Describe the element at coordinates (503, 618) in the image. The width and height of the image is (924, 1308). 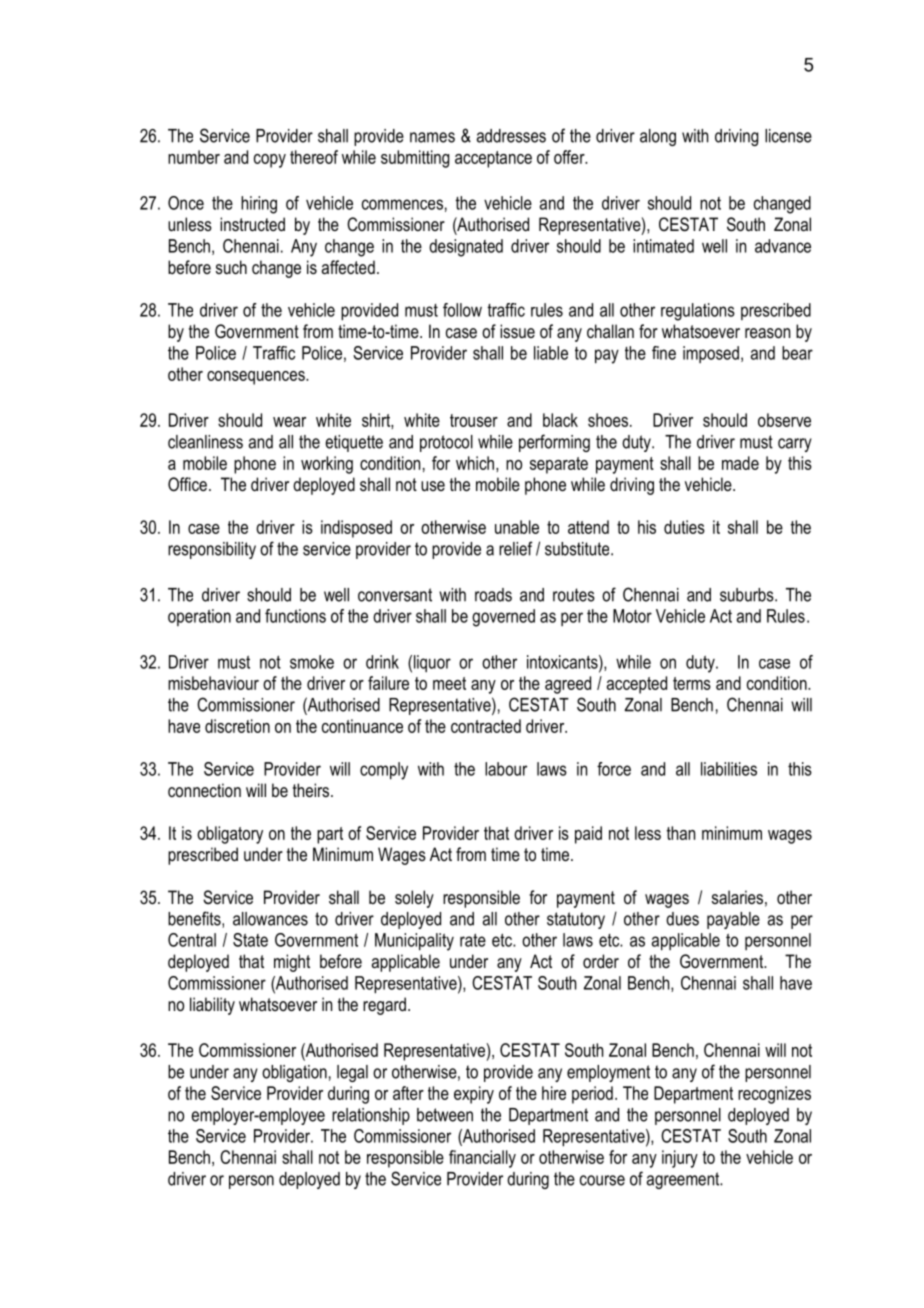
I see `governed` at that location.
